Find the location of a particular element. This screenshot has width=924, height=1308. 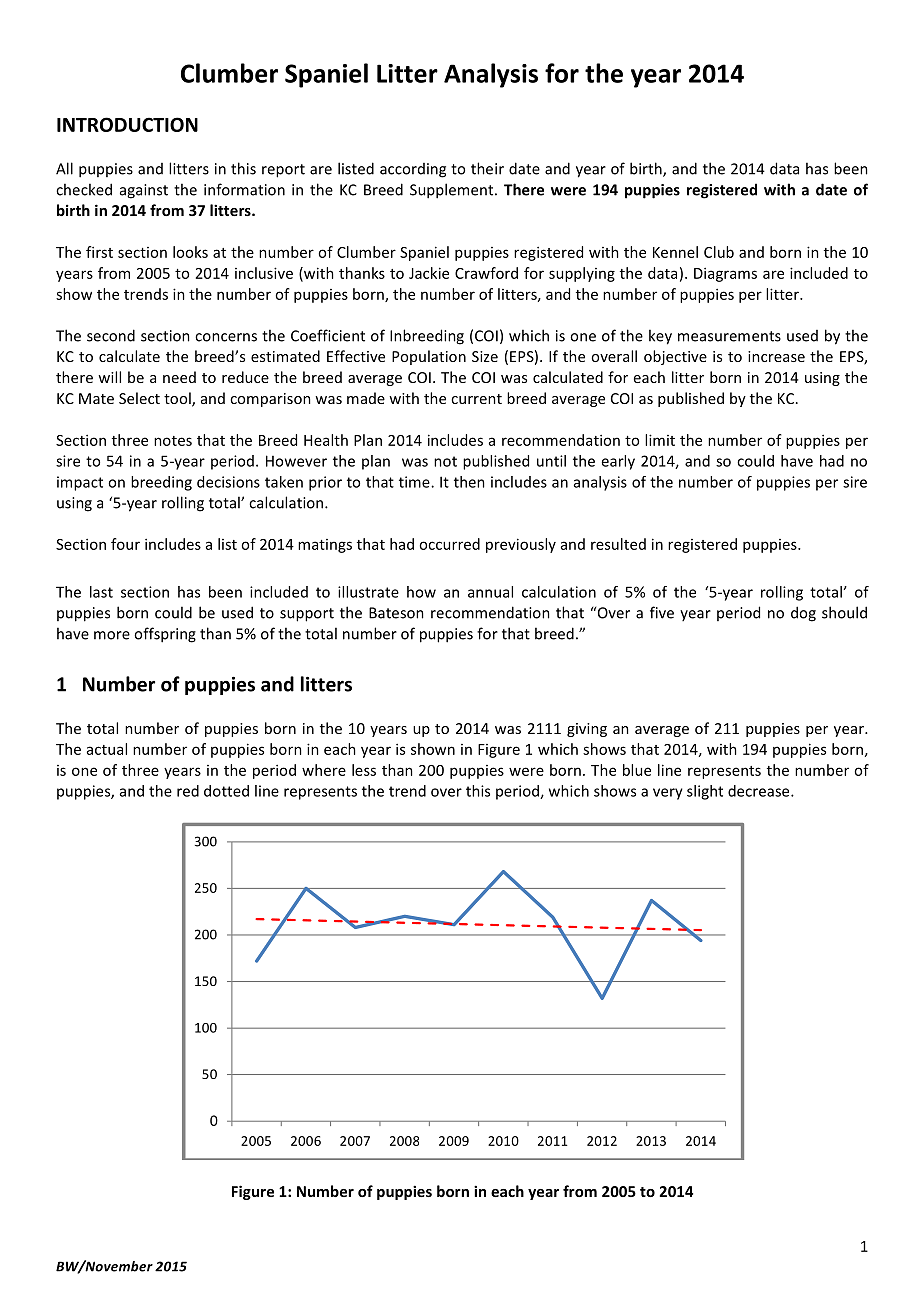

decrease is located at coordinates (760, 791).
